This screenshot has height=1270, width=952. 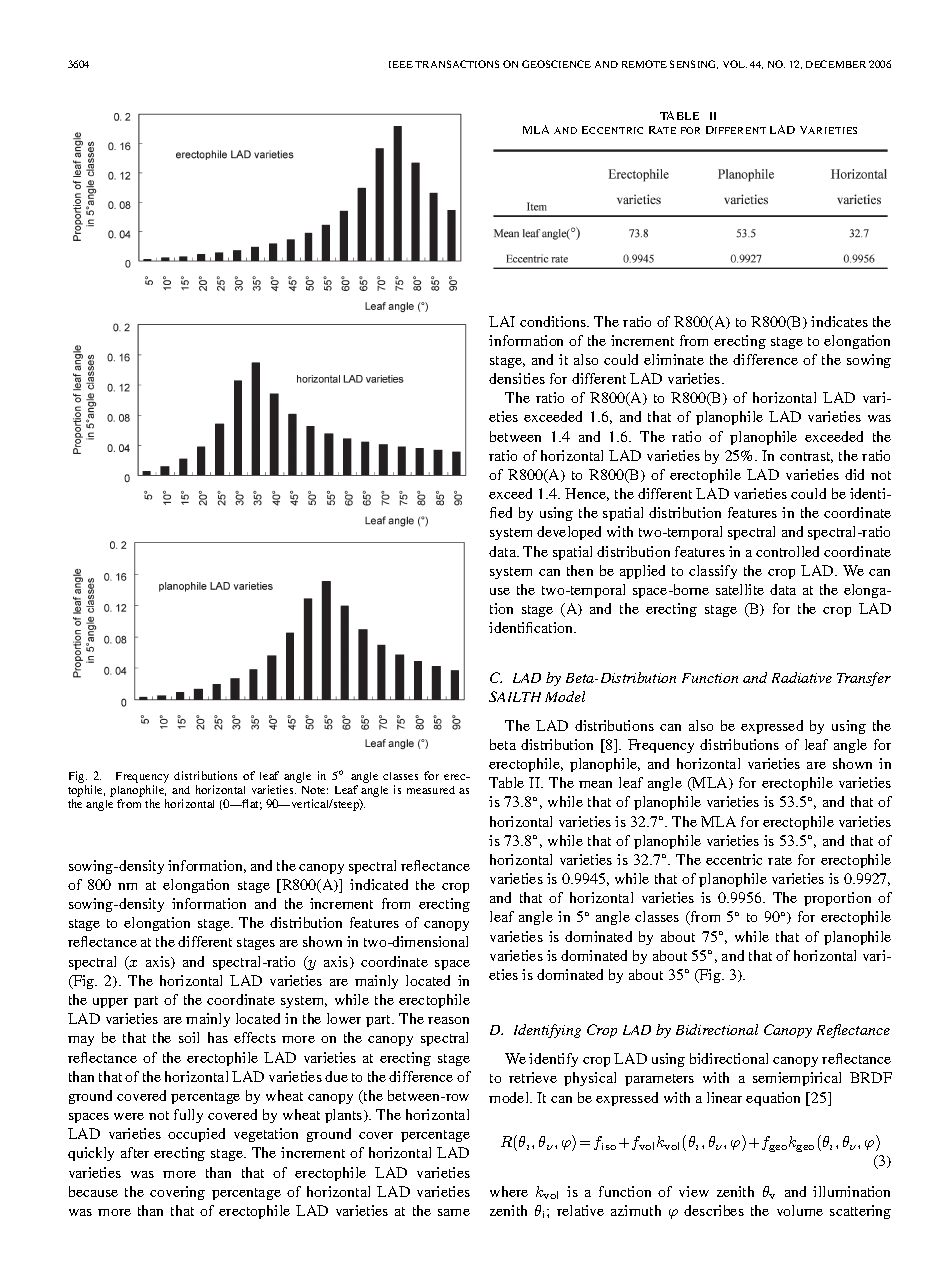 What do you see at coordinates (836, 64) in the screenshot?
I see `DECEMBER` at bounding box center [836, 64].
